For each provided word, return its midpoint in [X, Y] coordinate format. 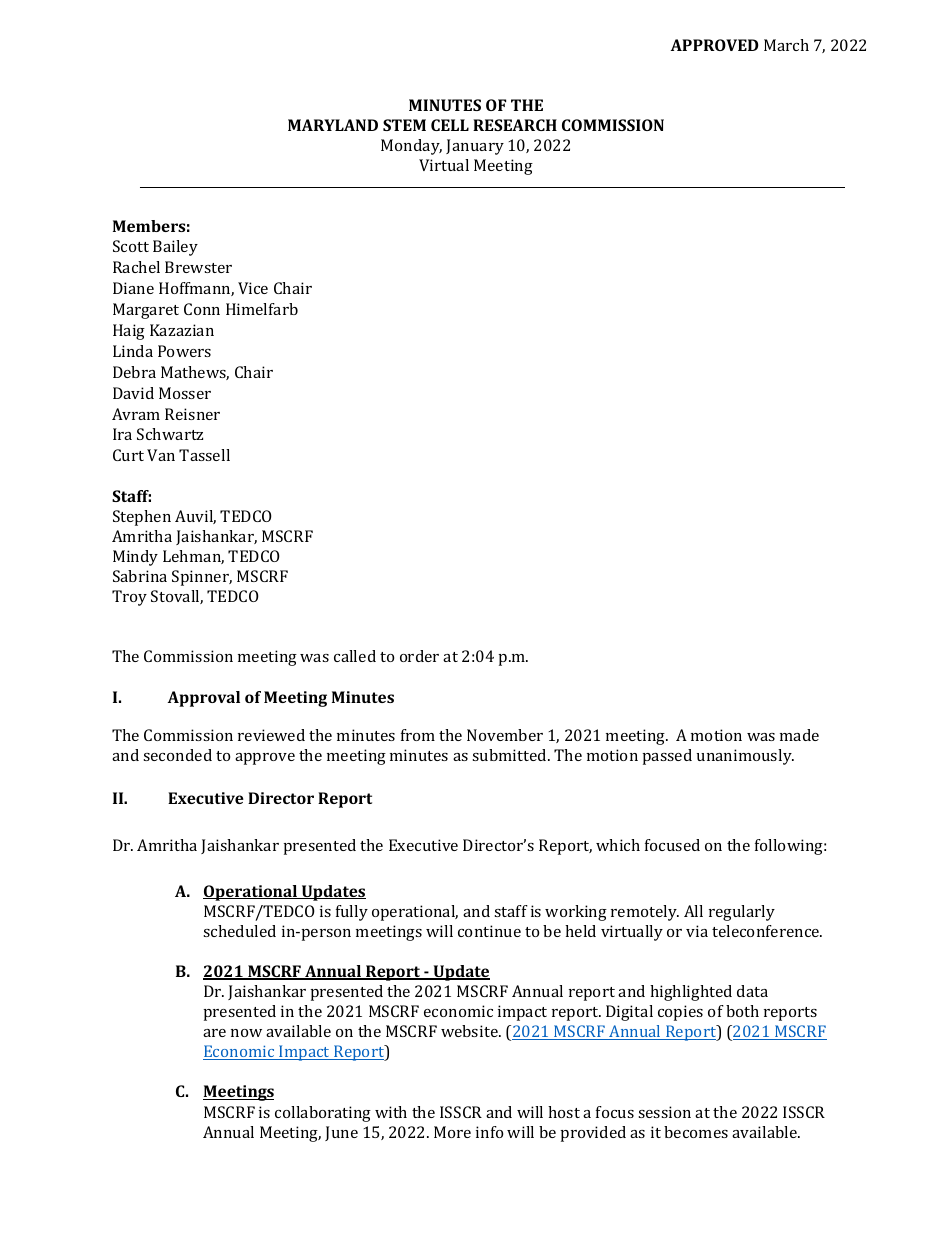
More [452, 1132]
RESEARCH [515, 125]
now [246, 1033]
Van [161, 455]
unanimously [745, 757]
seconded [177, 755]
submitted [510, 755]
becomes [696, 1132]
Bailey [175, 248]
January [475, 147]
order [419, 656]
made [799, 735]
